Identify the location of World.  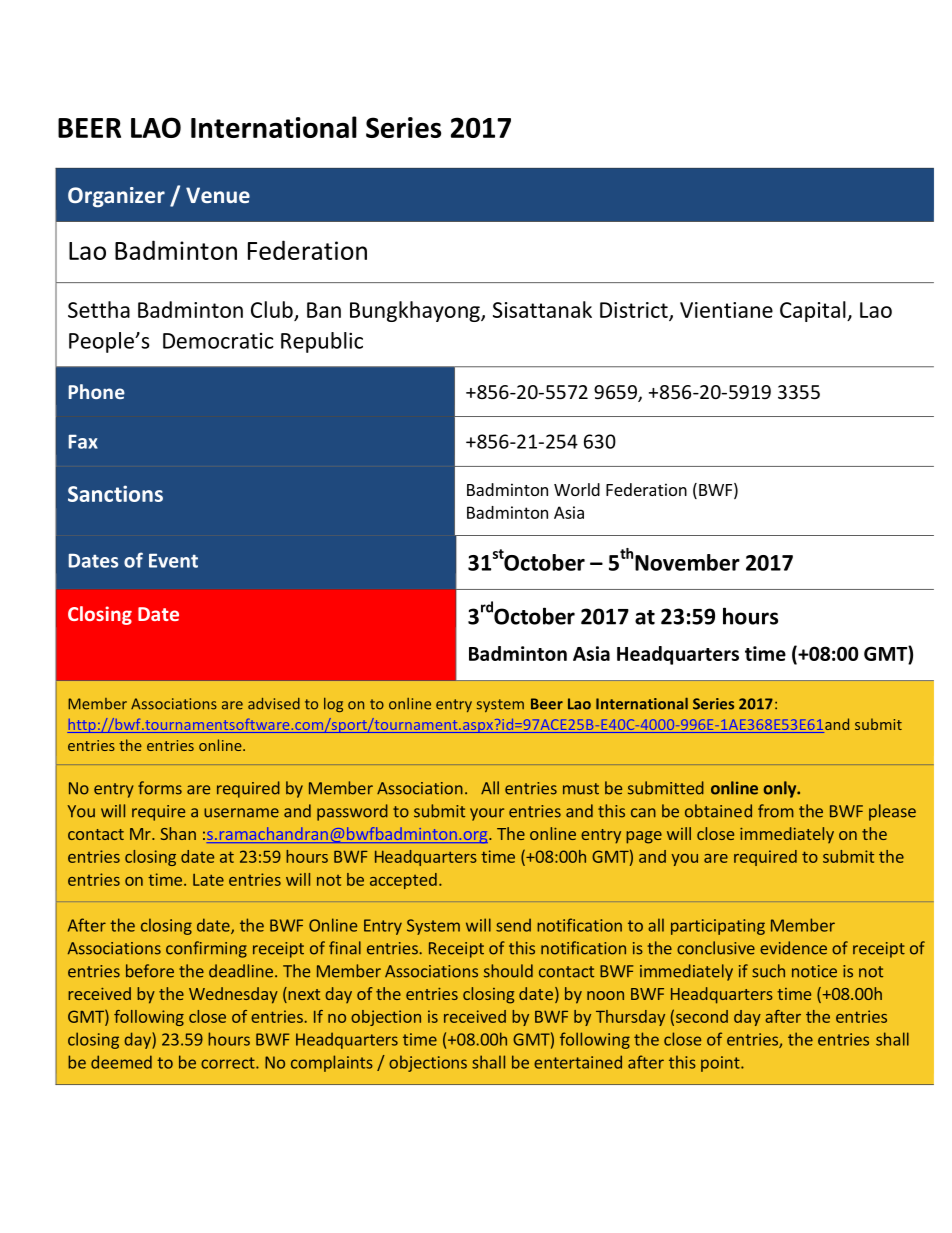
(577, 489).
